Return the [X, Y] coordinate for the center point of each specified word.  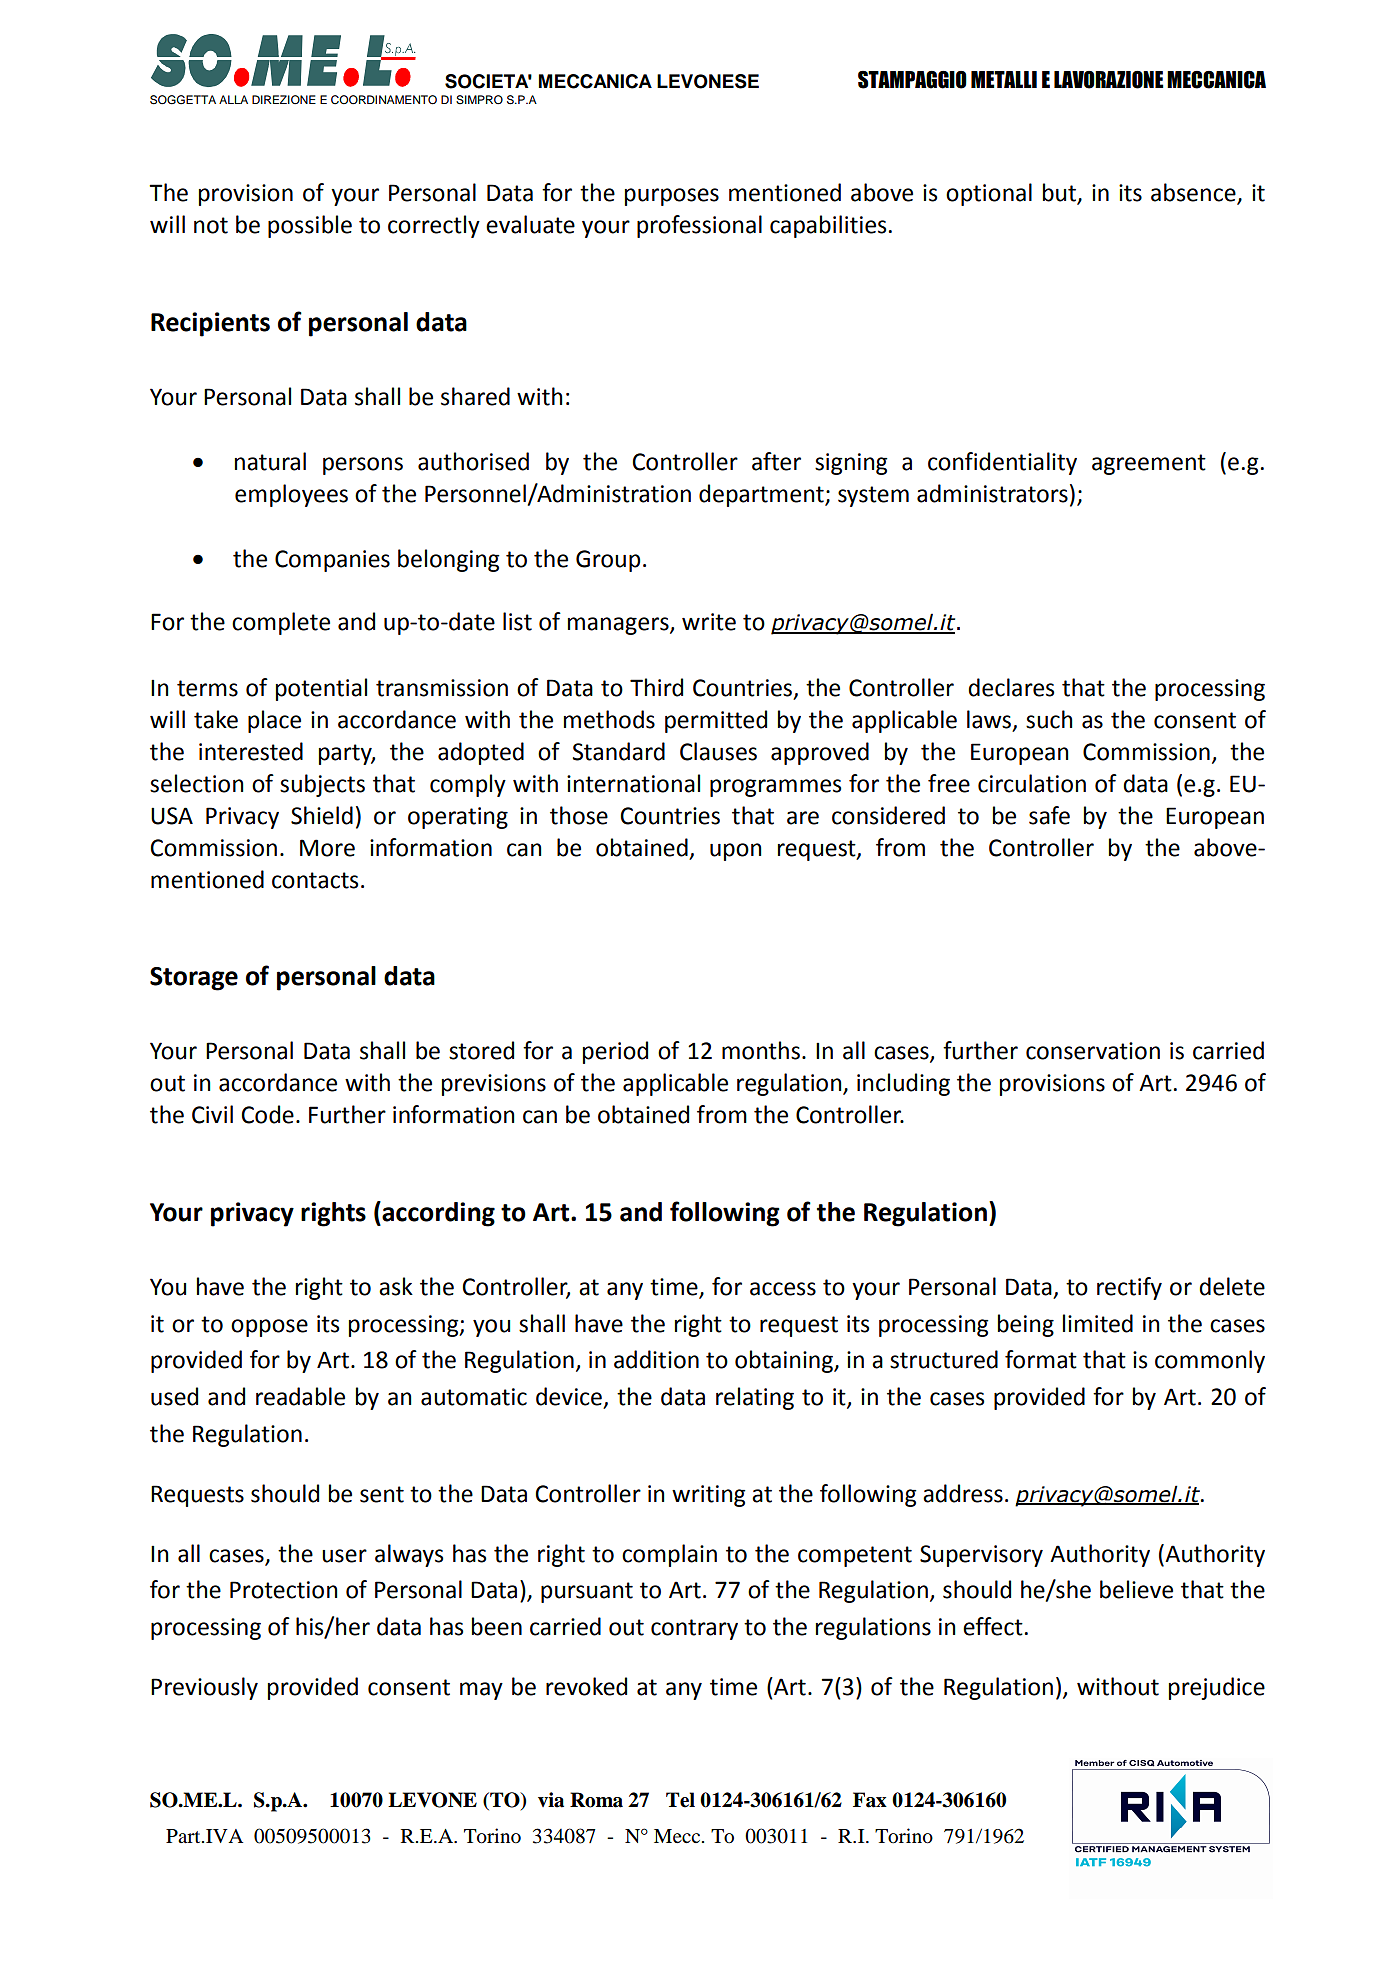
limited [1098, 1323]
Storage [194, 979]
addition [656, 1359]
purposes [672, 197]
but [1060, 193]
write [709, 622]
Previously [204, 1688]
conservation [1093, 1051]
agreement [1149, 464]
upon [736, 852]
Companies [332, 561]
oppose [269, 1328]
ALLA [233, 99]
